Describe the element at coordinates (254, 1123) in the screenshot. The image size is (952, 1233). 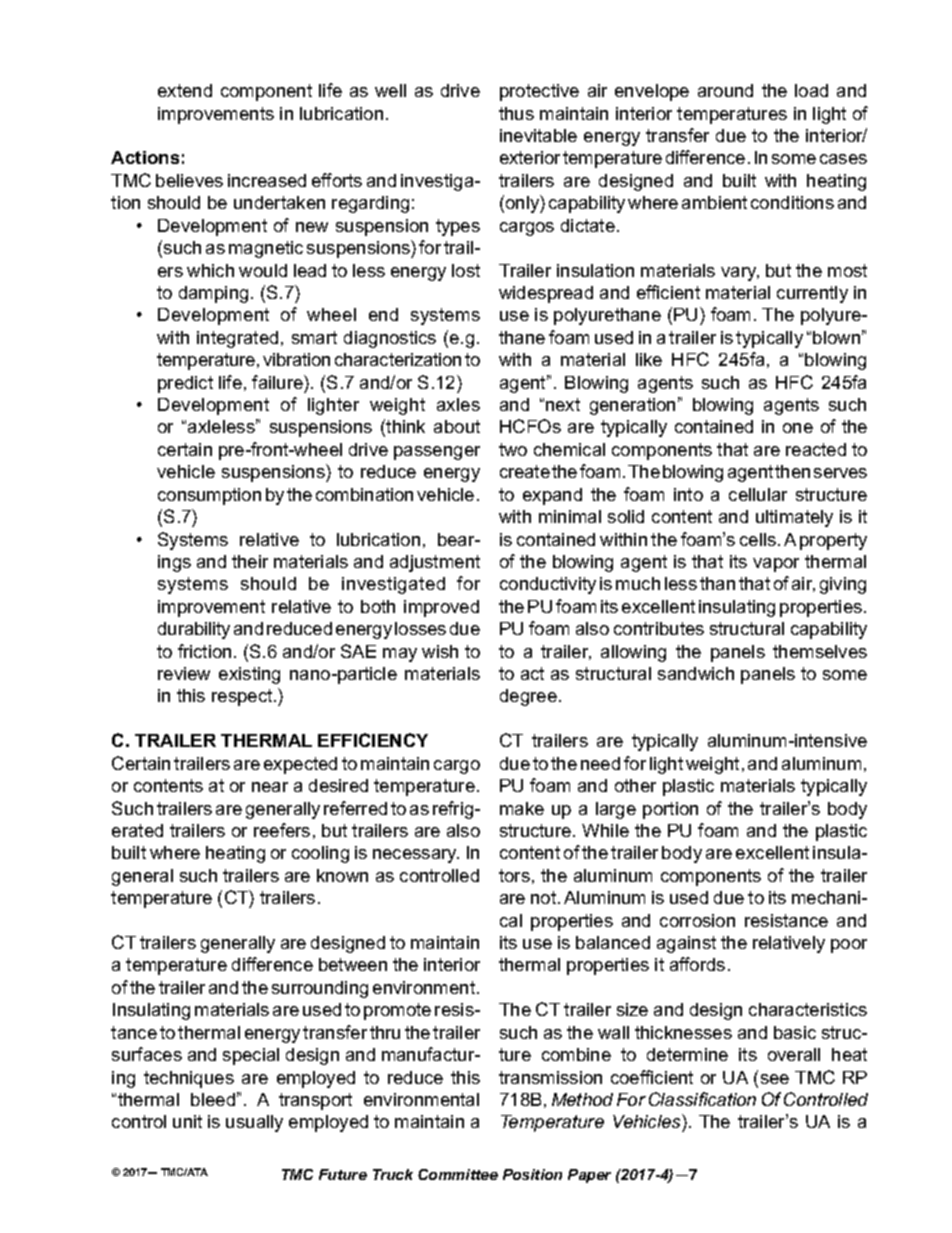
I see `usually` at that location.
